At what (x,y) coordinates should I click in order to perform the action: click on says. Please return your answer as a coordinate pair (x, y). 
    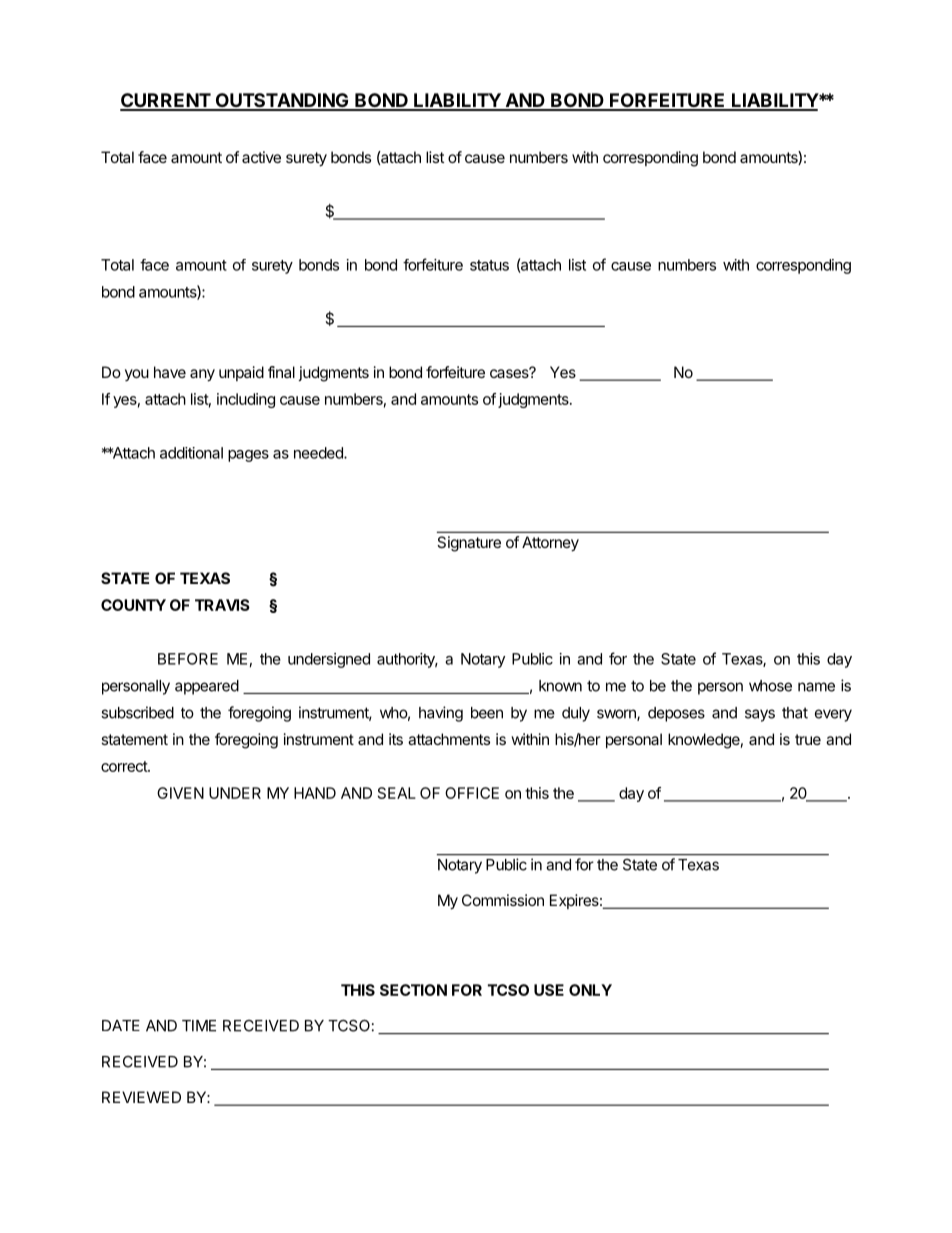
    Looking at the image, I should click on (760, 715).
